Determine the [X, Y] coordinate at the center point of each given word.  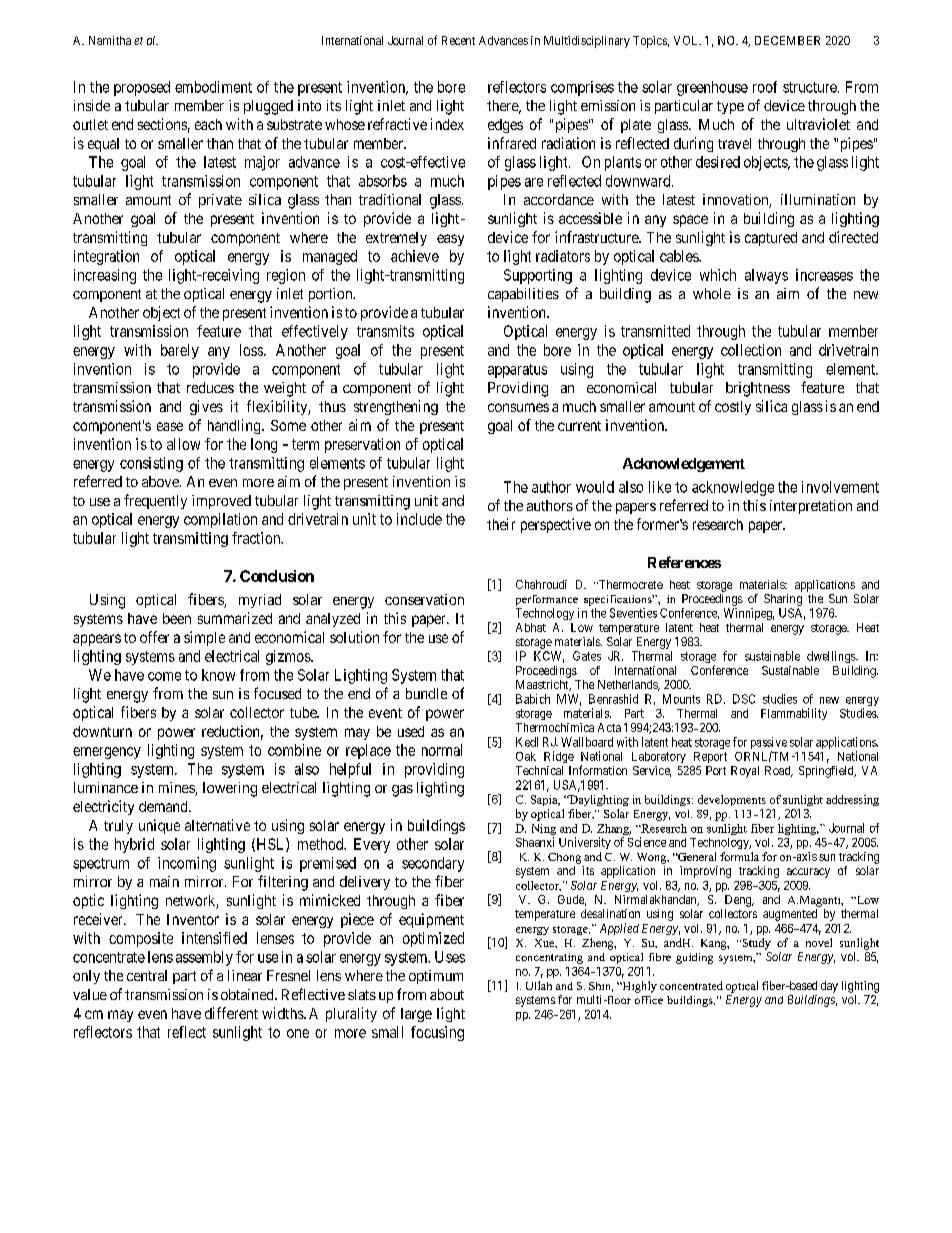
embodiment [213, 87]
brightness [758, 389]
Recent [458, 40]
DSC [744, 699]
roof [765, 87]
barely [180, 351]
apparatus [517, 371]
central [147, 975]
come [164, 676]
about [447, 994]
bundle [426, 693]
